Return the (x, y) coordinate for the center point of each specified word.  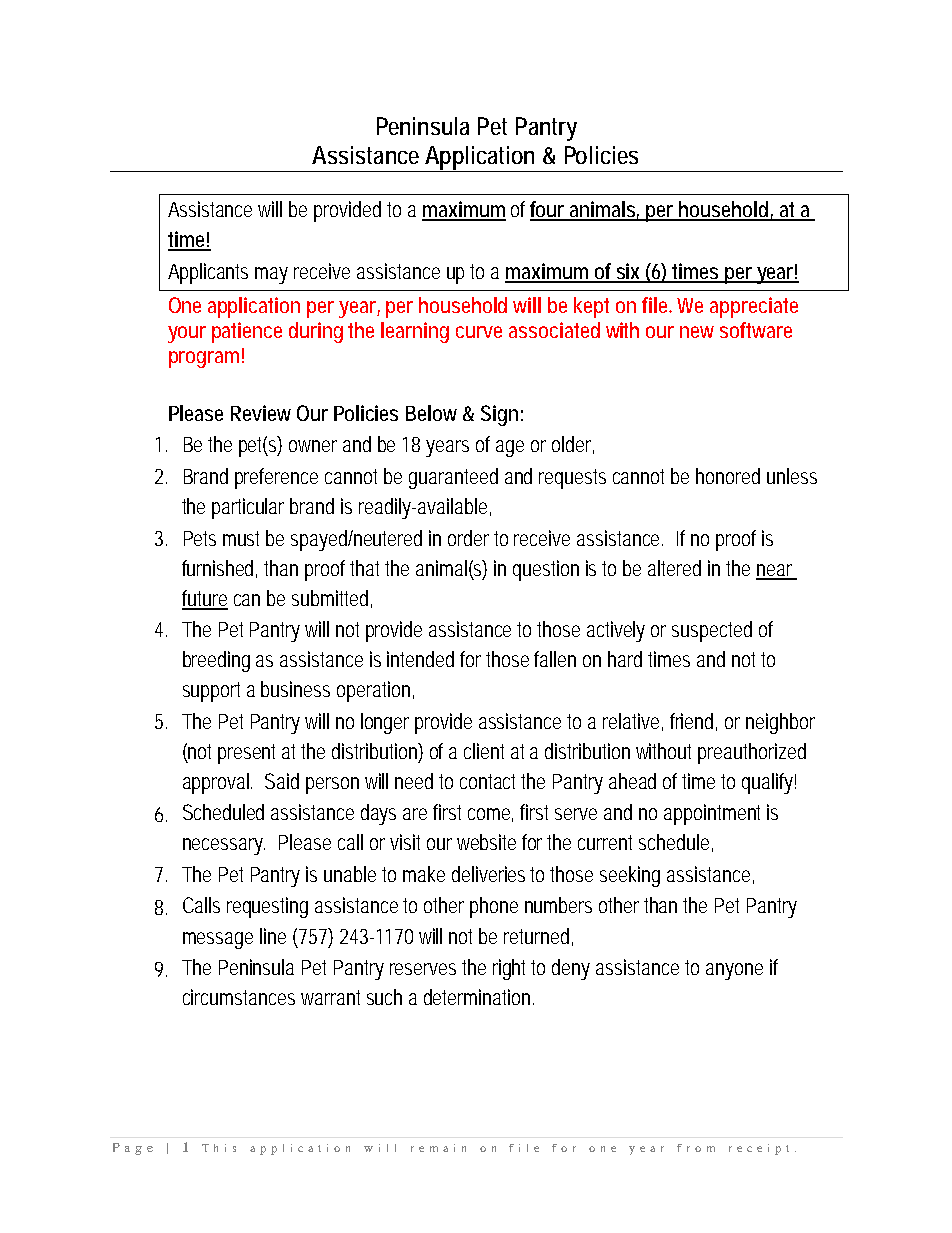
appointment (712, 814)
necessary (224, 846)
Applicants (208, 273)
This (219, 1148)
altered (674, 568)
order (471, 538)
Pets (200, 538)
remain (438, 1148)
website (486, 842)
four (549, 210)
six (629, 272)
